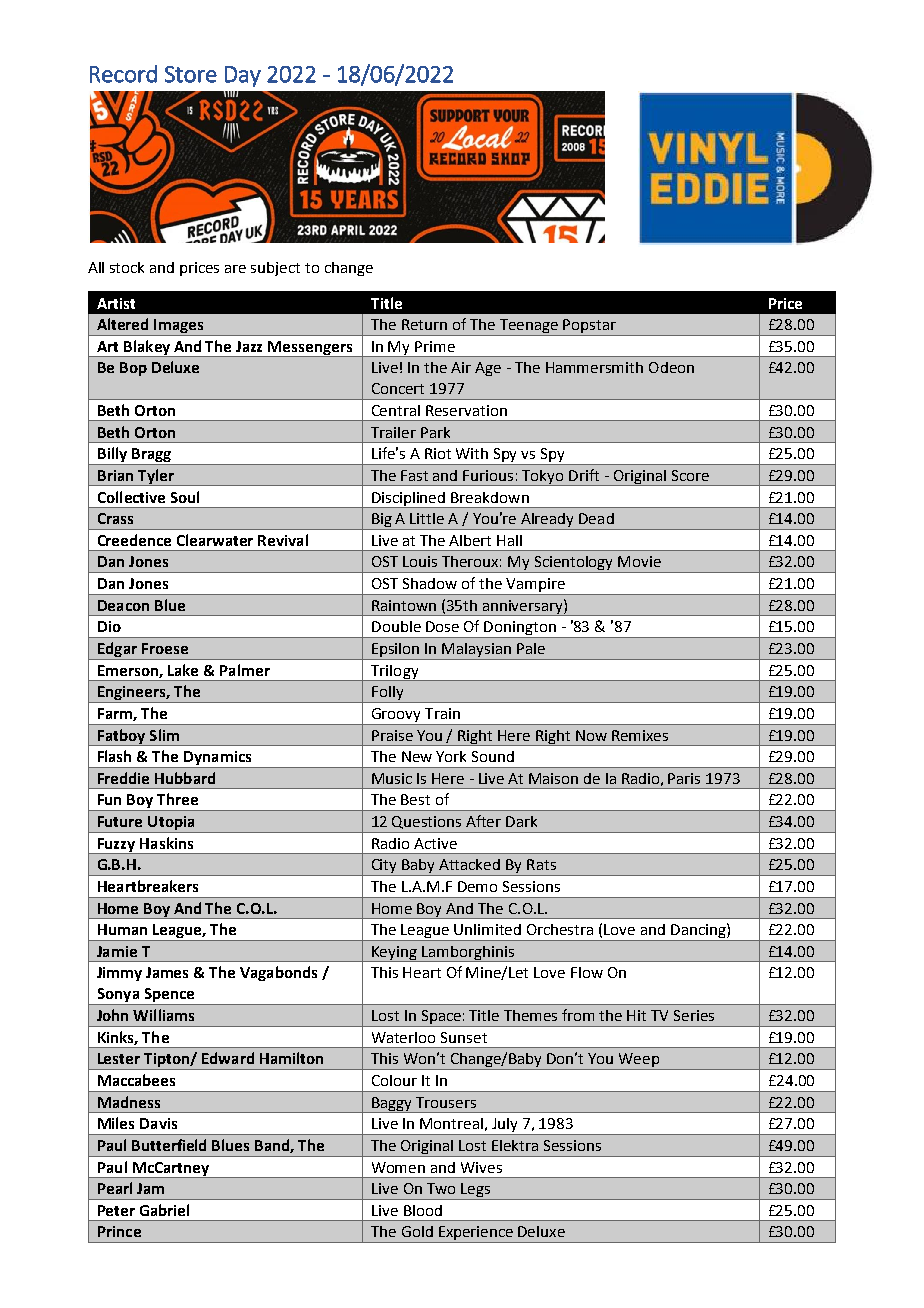  Describe the element at coordinates (636, 1015) in the screenshot. I see `Hit` at that location.
